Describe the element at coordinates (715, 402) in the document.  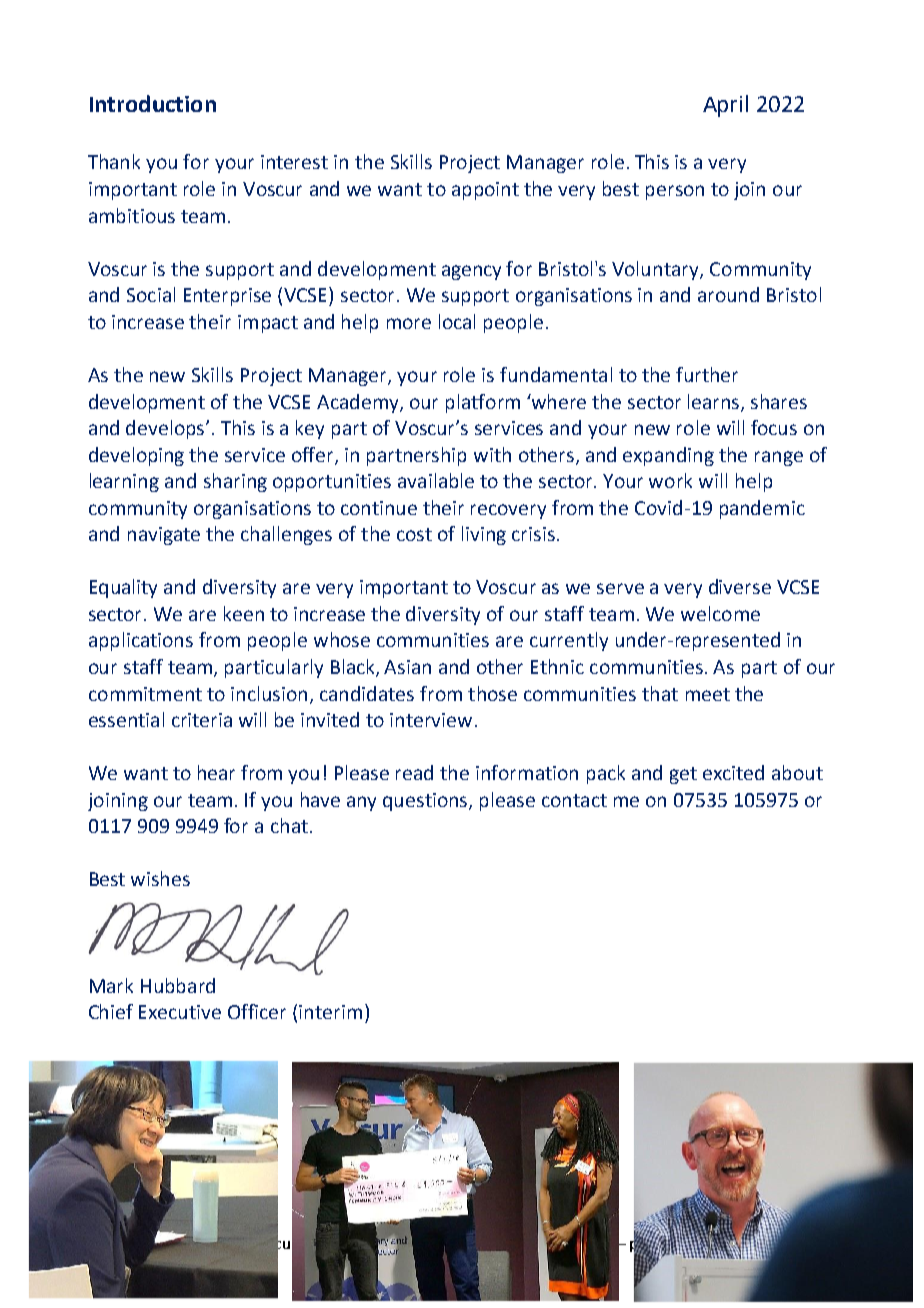
I see `learns` at that location.
